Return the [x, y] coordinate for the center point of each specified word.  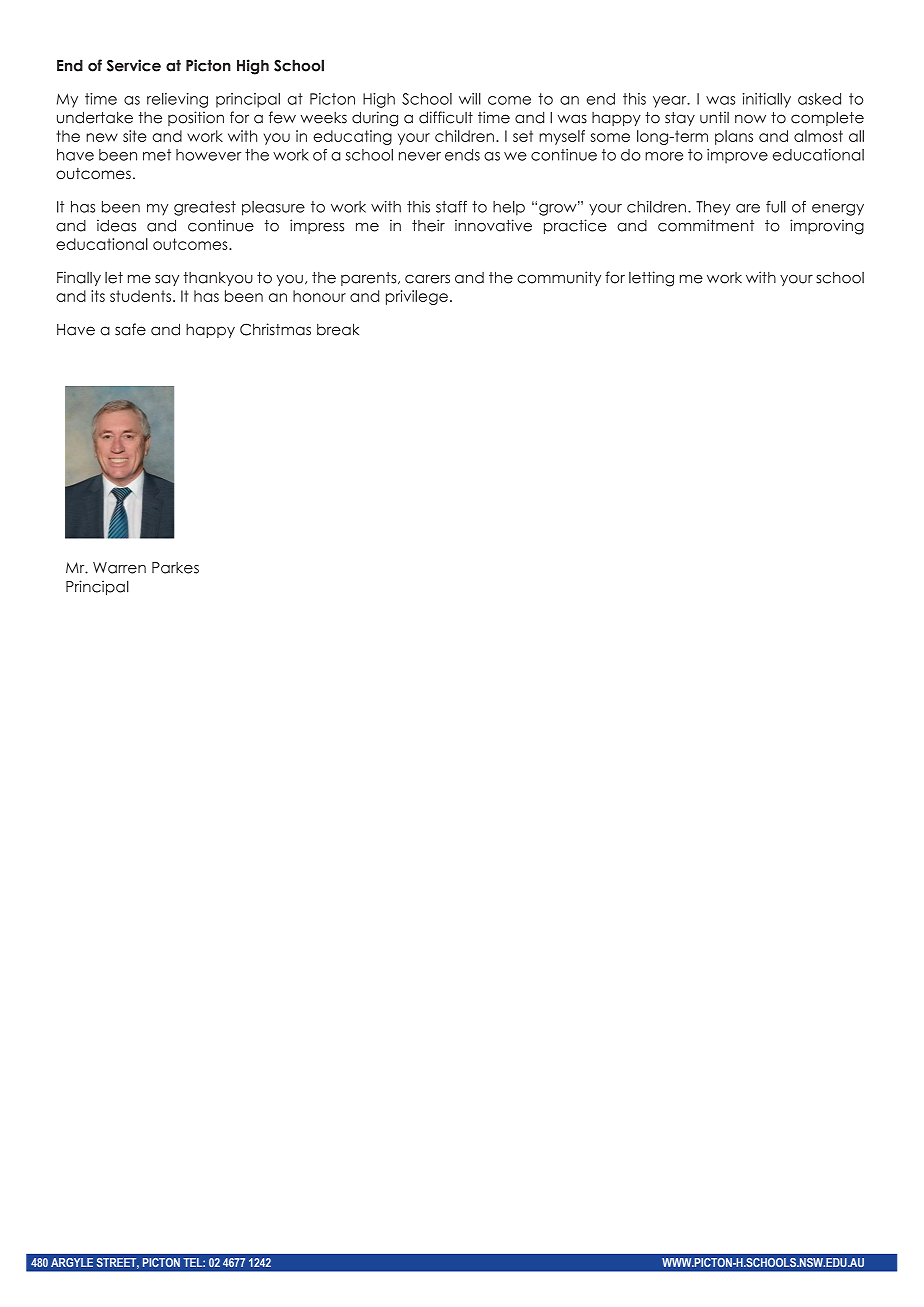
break [338, 329]
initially [766, 100]
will [470, 99]
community [559, 278]
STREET [118, 1263]
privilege [417, 297]
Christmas [275, 329]
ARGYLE [72, 1262]
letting [651, 279]
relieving [177, 100]
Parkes [175, 568]
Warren [119, 568]
